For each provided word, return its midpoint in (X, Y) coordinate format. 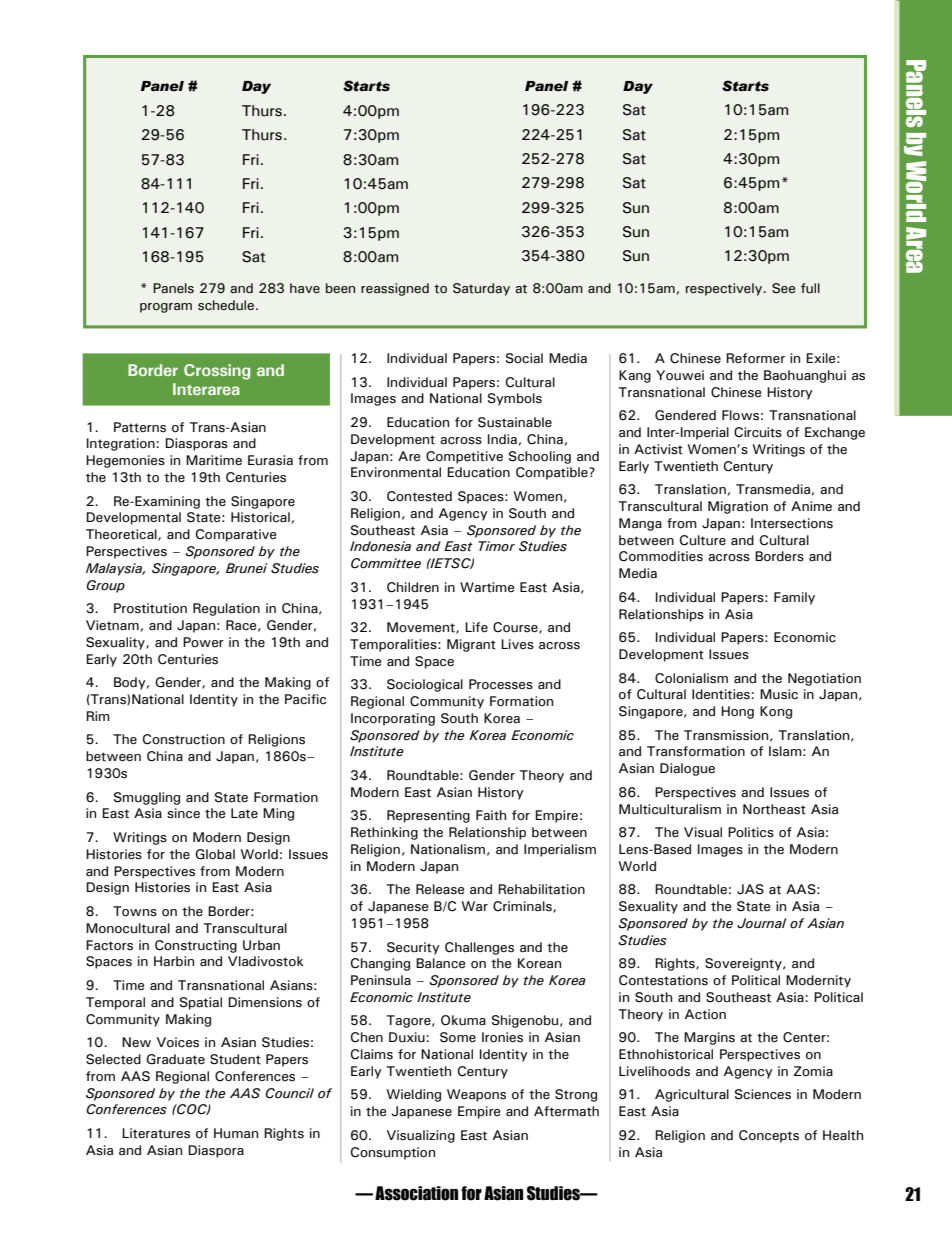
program (166, 308)
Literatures (156, 1133)
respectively (725, 289)
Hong (737, 712)
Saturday (481, 289)
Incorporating (393, 719)
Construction (184, 739)
